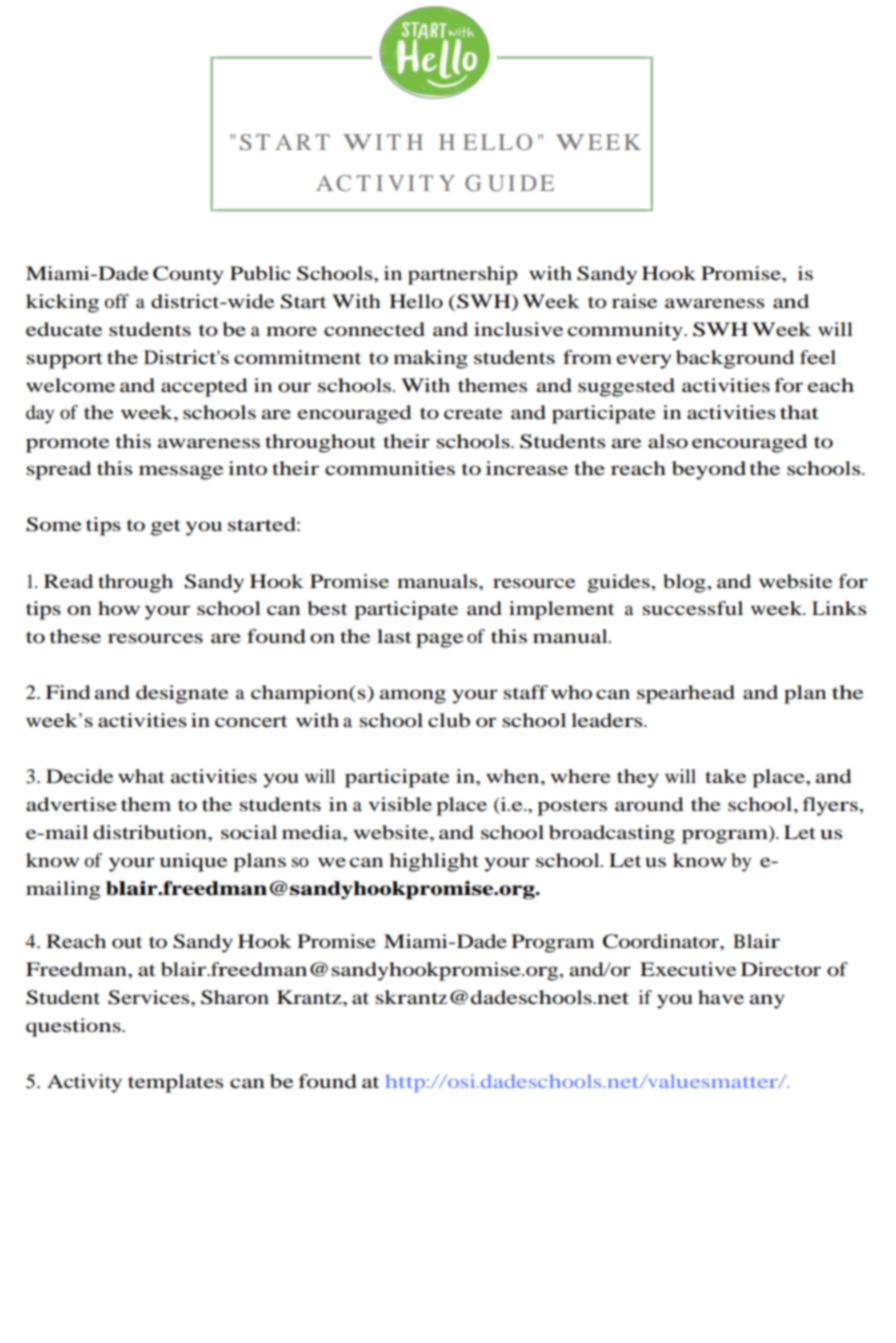  I want to click on among, so click(413, 696).
